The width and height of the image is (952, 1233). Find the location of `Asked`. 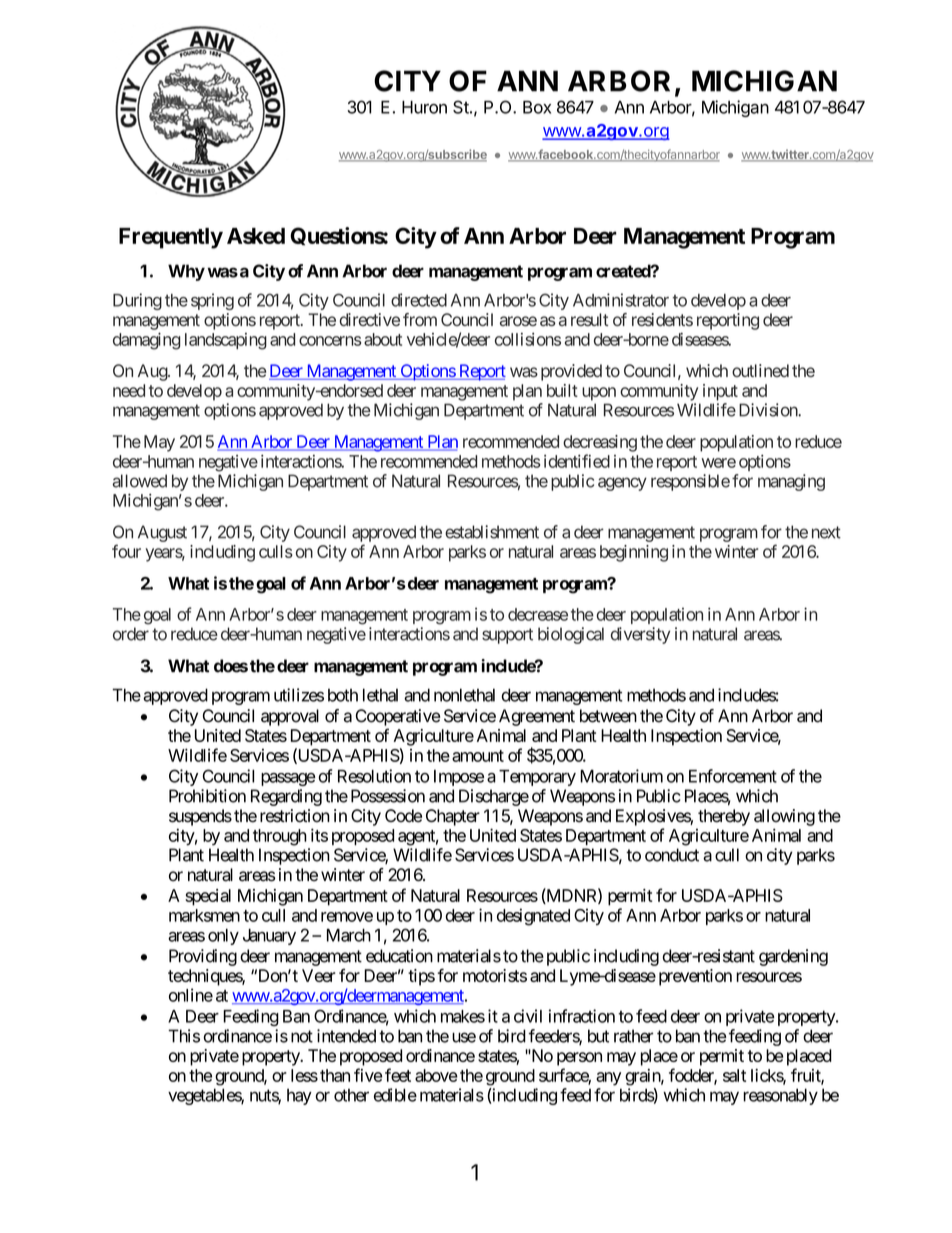

Asked is located at coordinates (256, 236).
